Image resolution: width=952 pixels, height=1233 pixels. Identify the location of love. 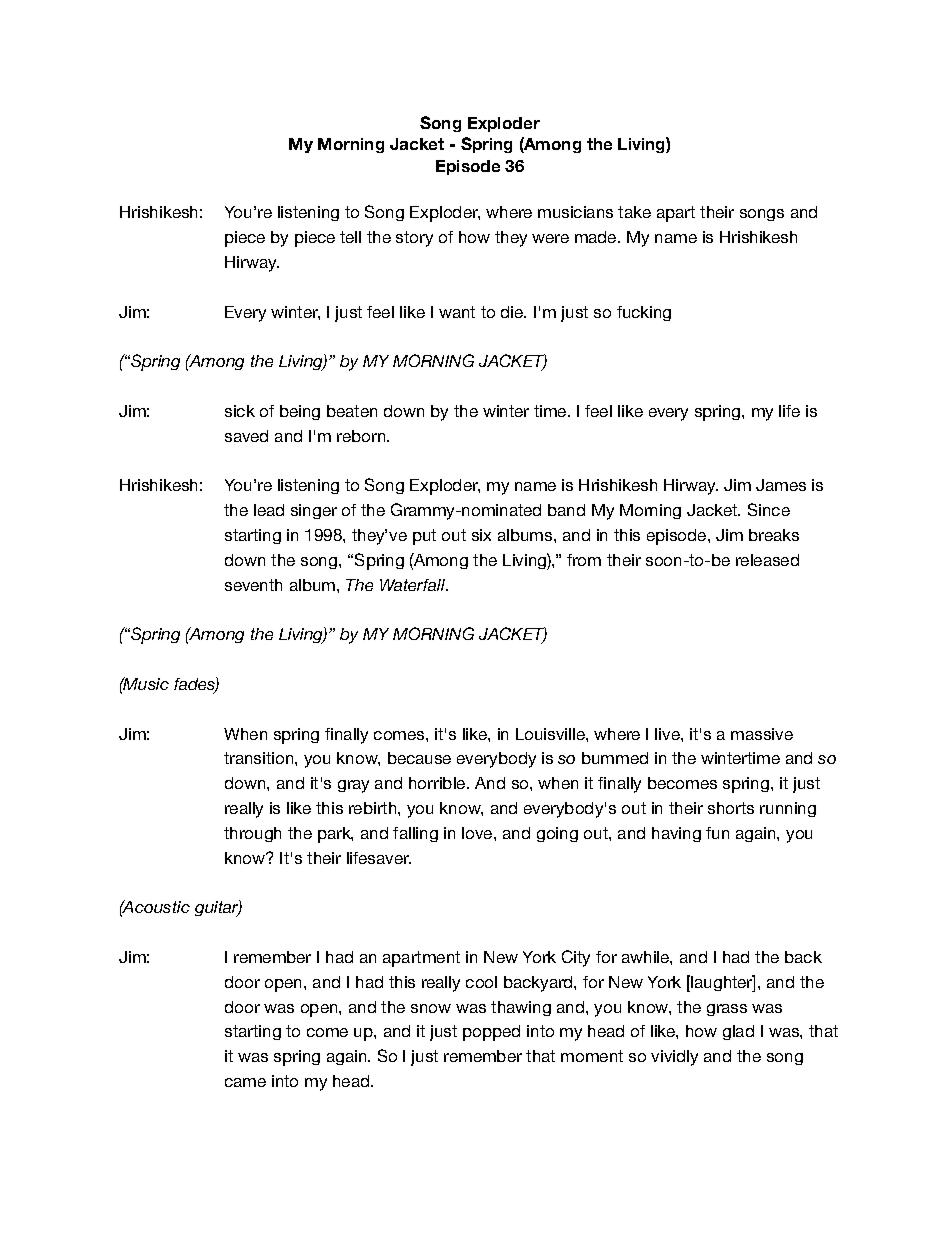
(478, 833).
